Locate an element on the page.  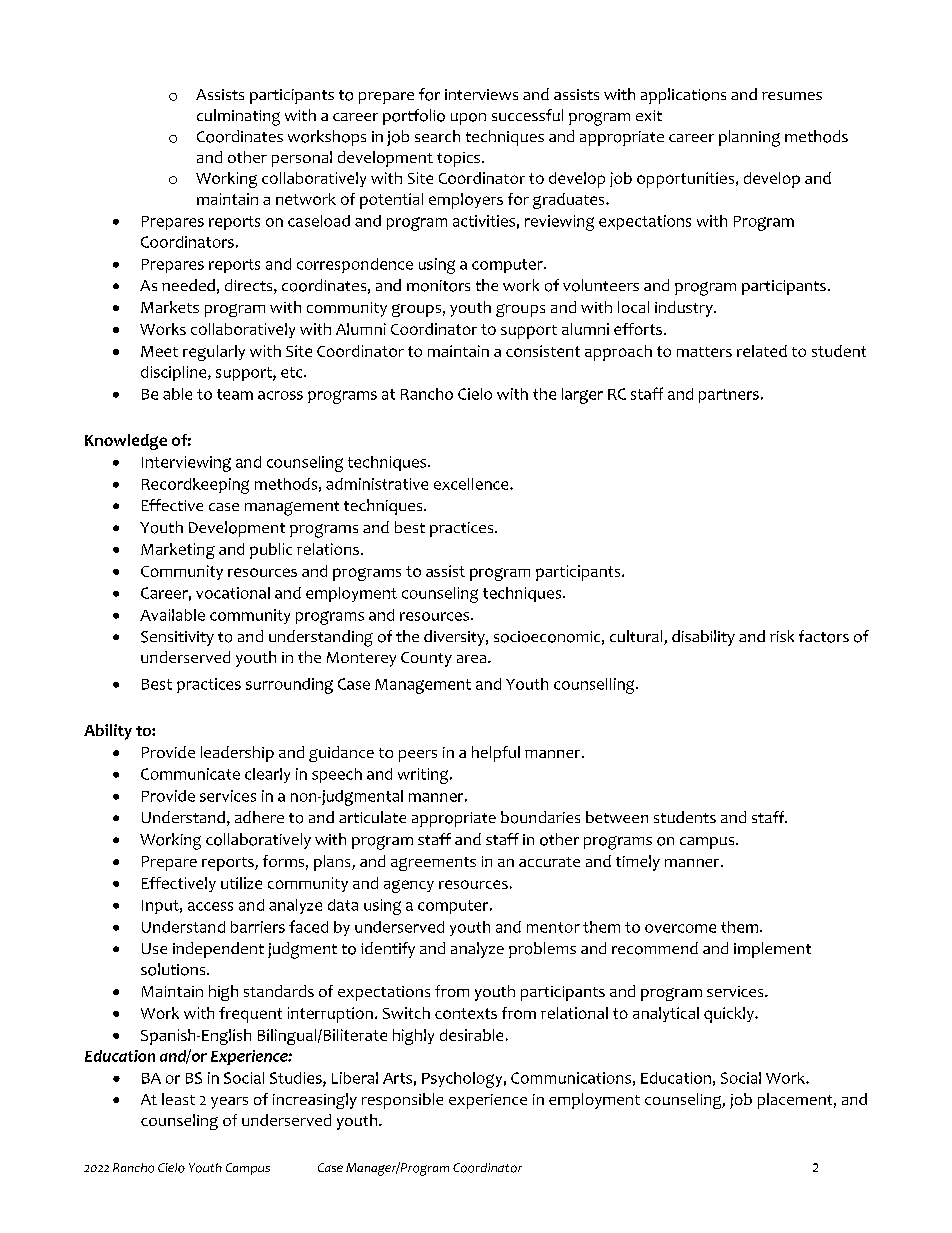
culminating is located at coordinates (238, 117).
